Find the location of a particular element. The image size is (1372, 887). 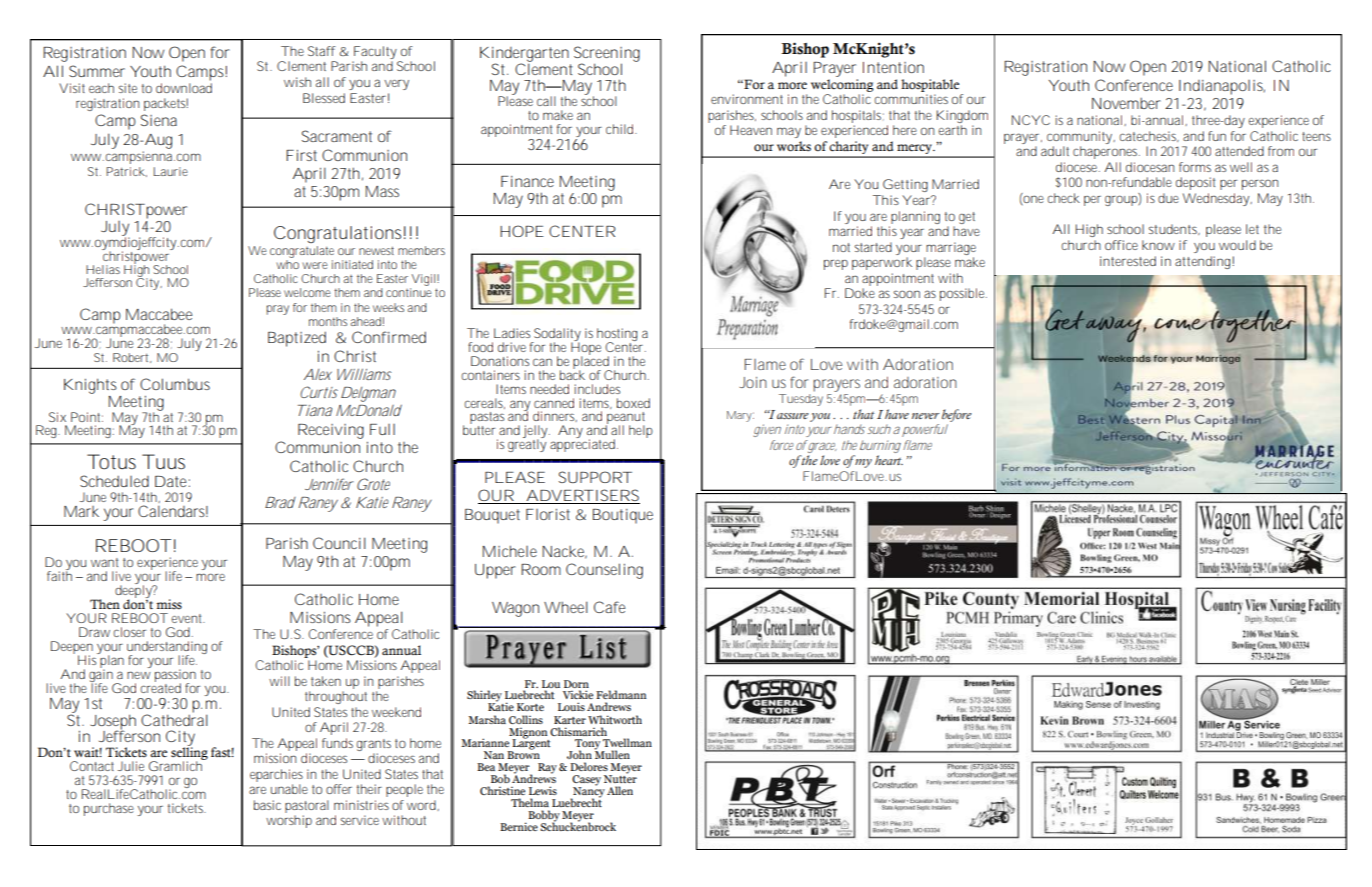

Indianapolis is located at coordinates (1222, 87).
